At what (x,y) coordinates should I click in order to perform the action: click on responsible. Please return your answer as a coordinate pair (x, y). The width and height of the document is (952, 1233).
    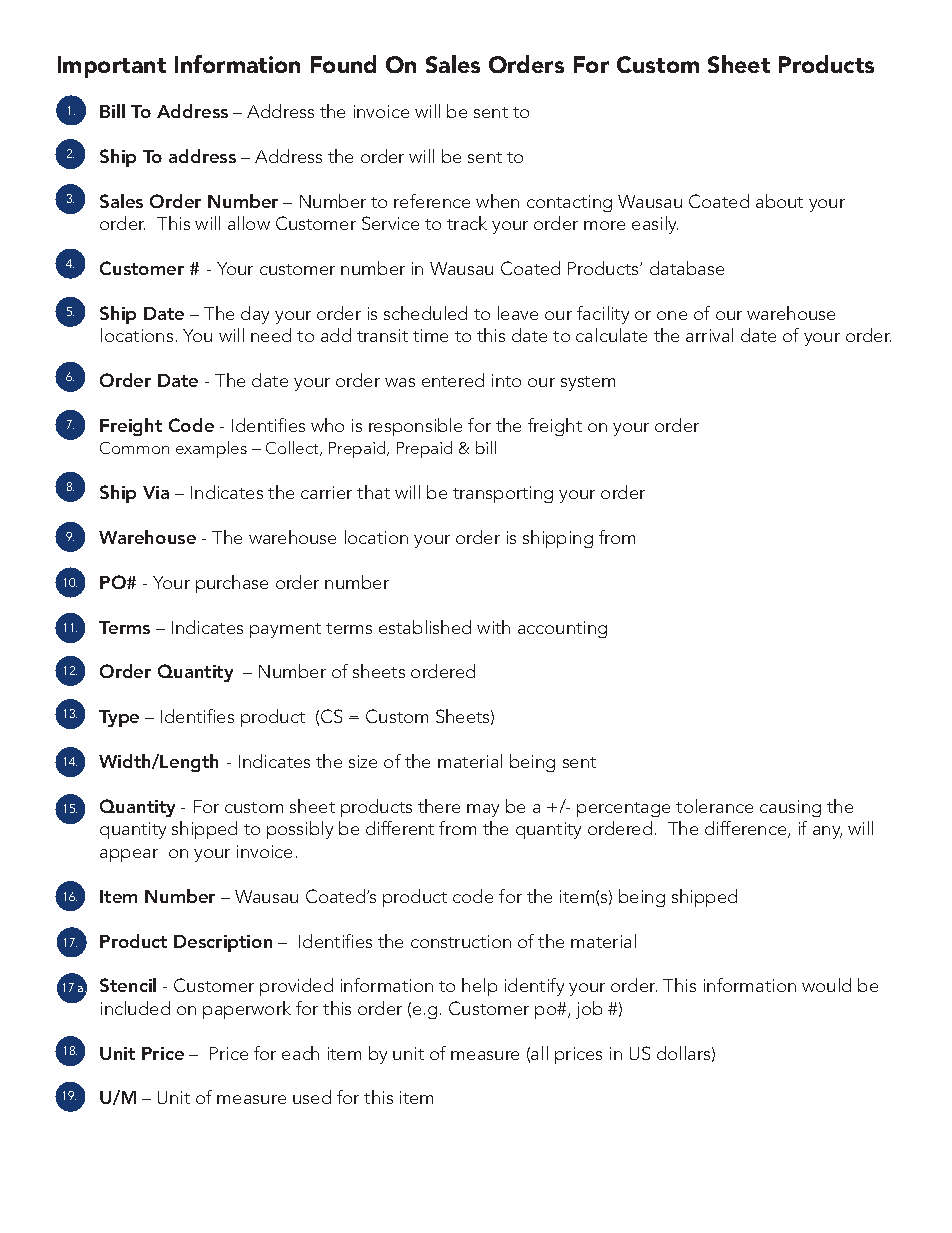
    Looking at the image, I should click on (415, 427).
